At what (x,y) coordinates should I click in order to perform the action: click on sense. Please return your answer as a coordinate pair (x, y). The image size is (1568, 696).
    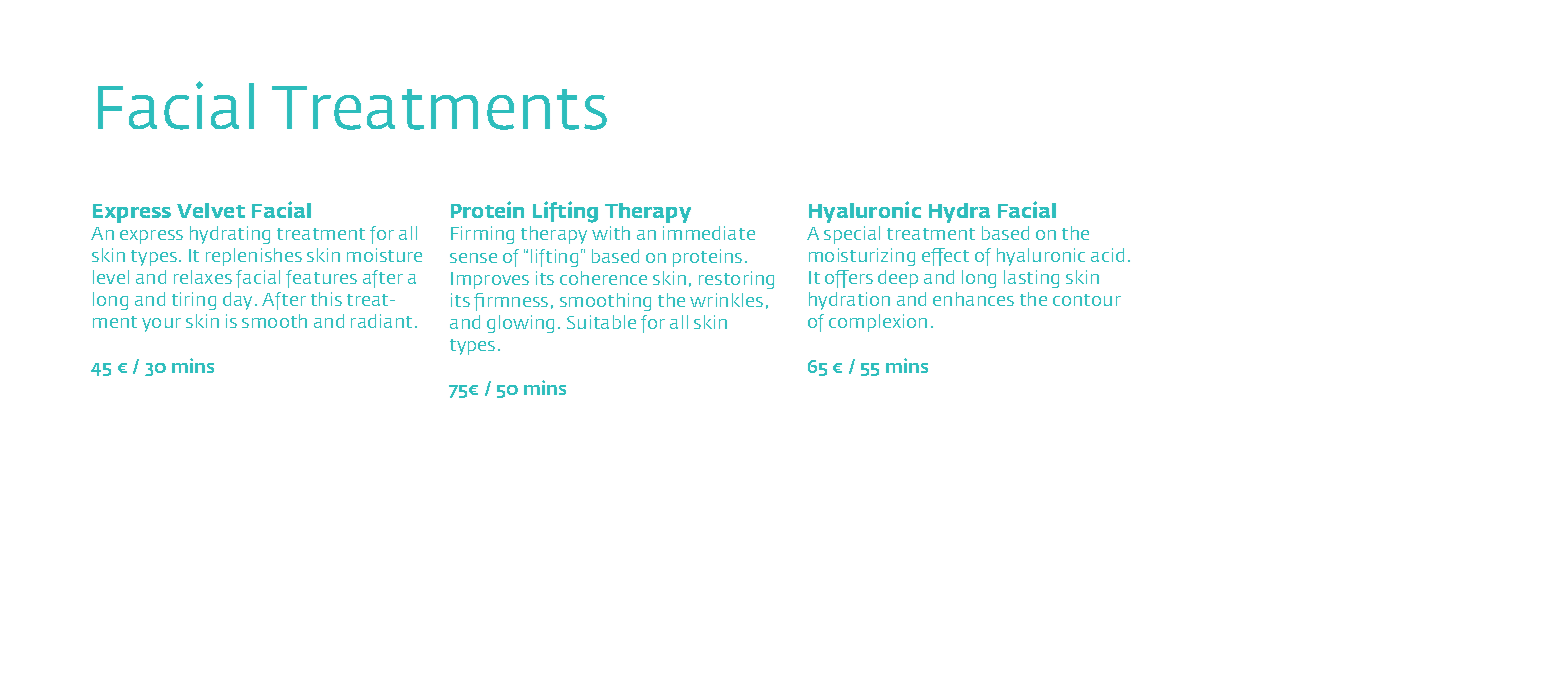
    Looking at the image, I should click on (473, 258).
